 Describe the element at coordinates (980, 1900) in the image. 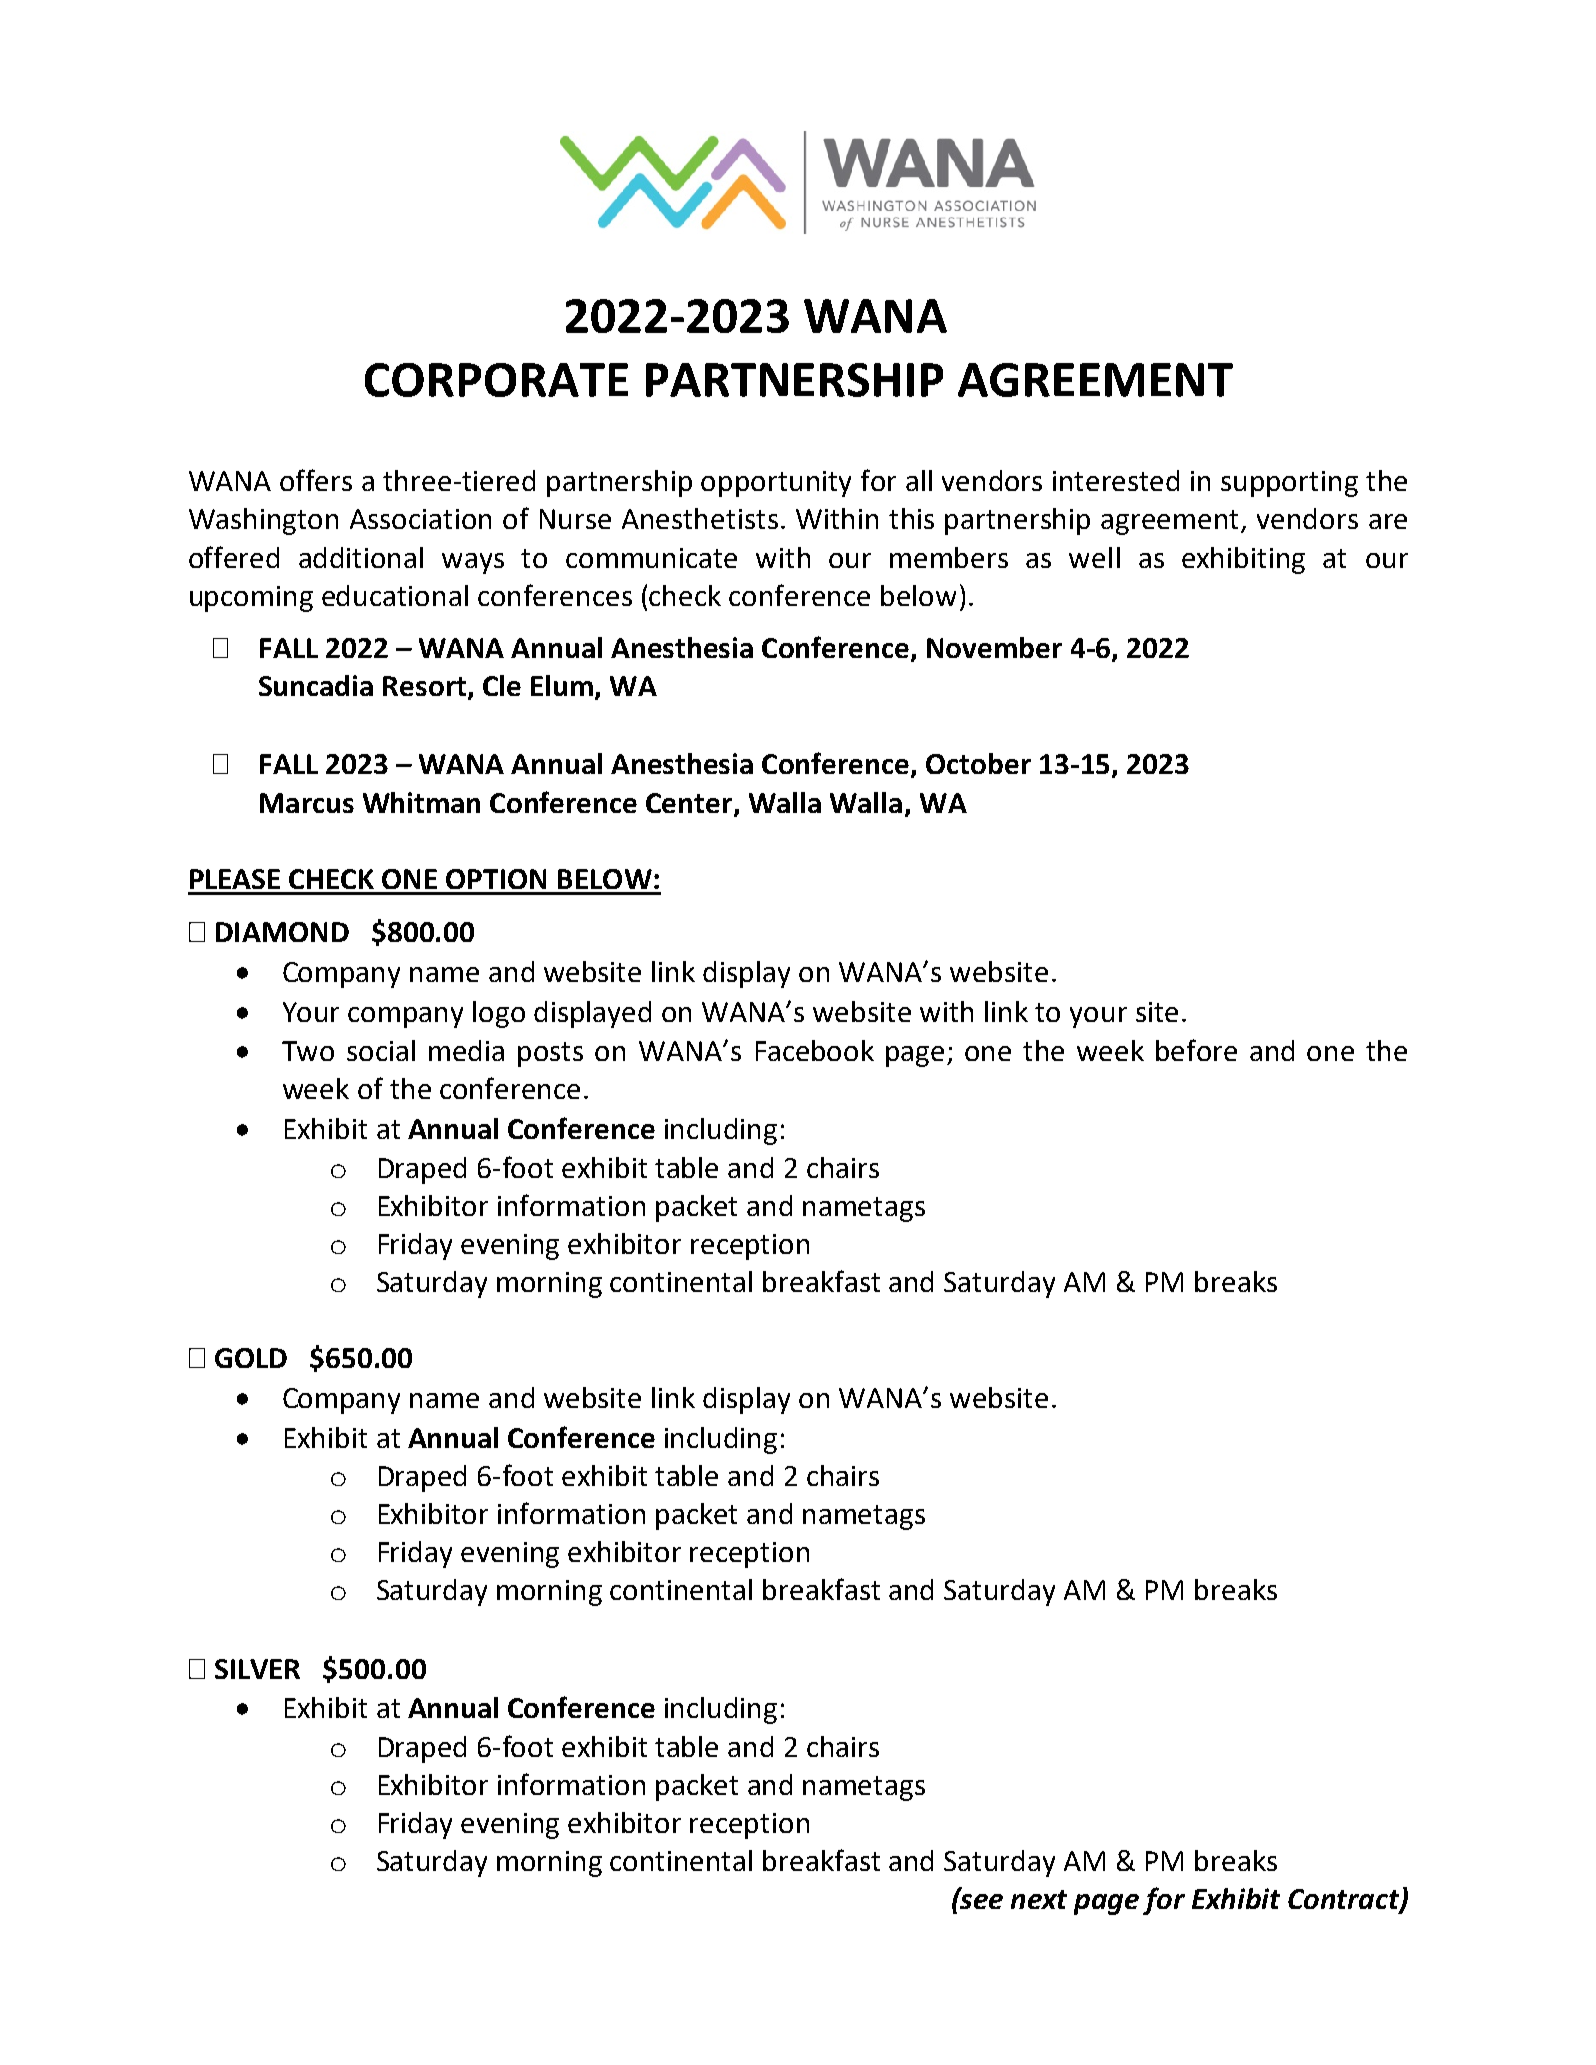

I see `see` at that location.
